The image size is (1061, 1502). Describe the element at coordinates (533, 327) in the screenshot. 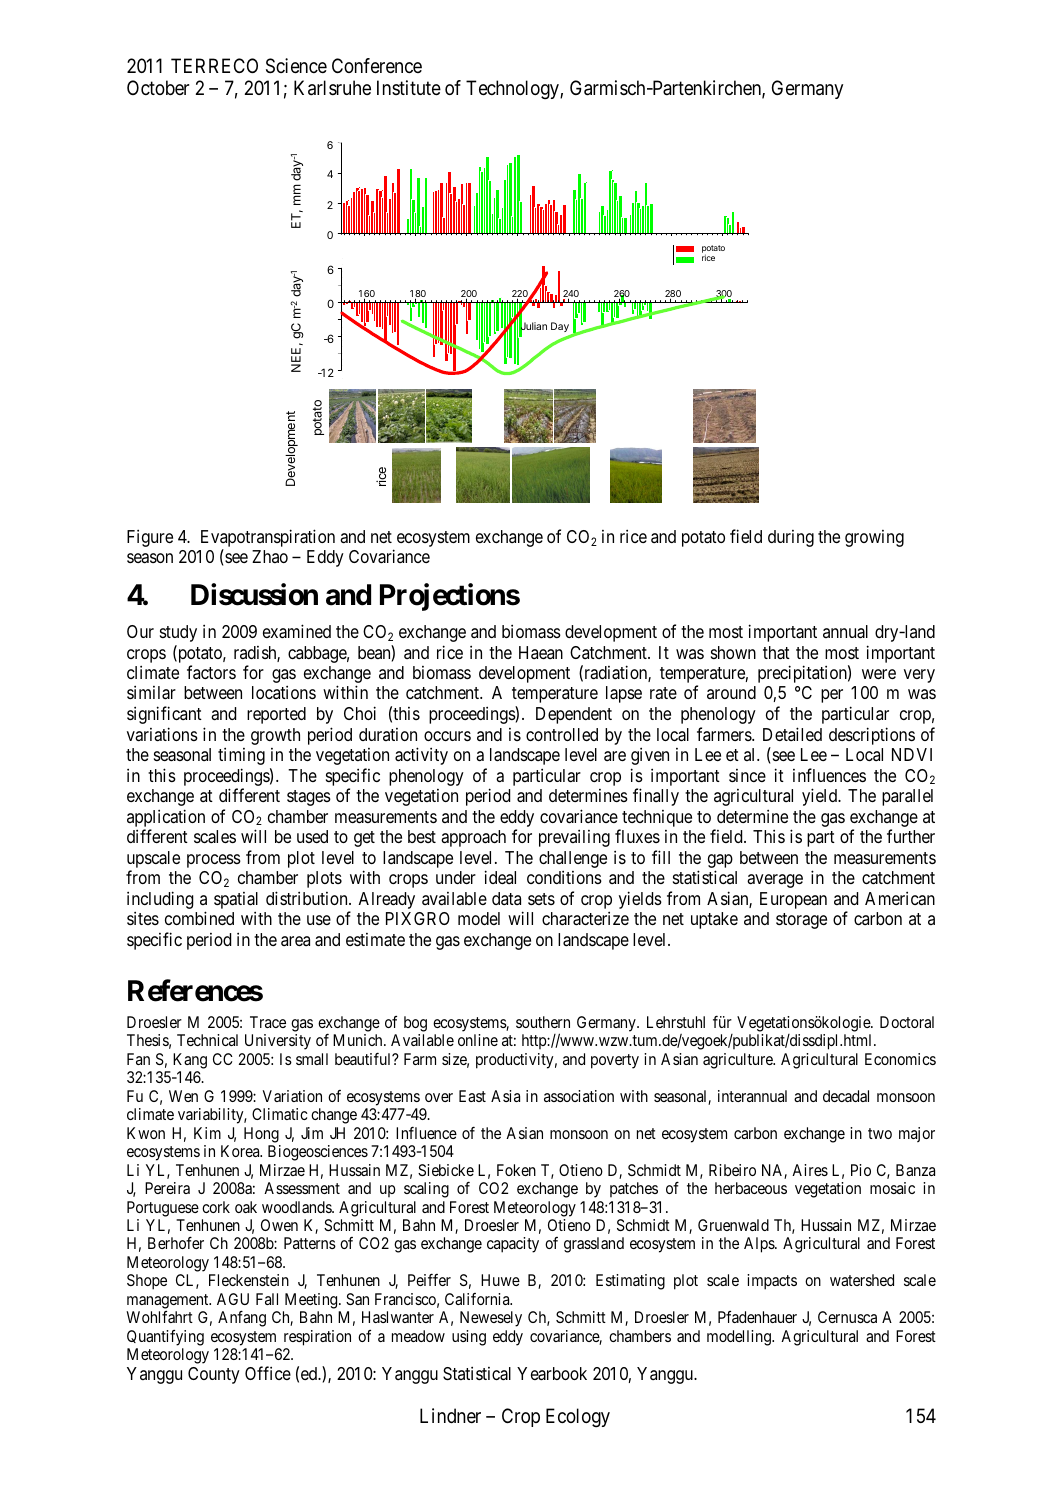

I see `Julian` at that location.
